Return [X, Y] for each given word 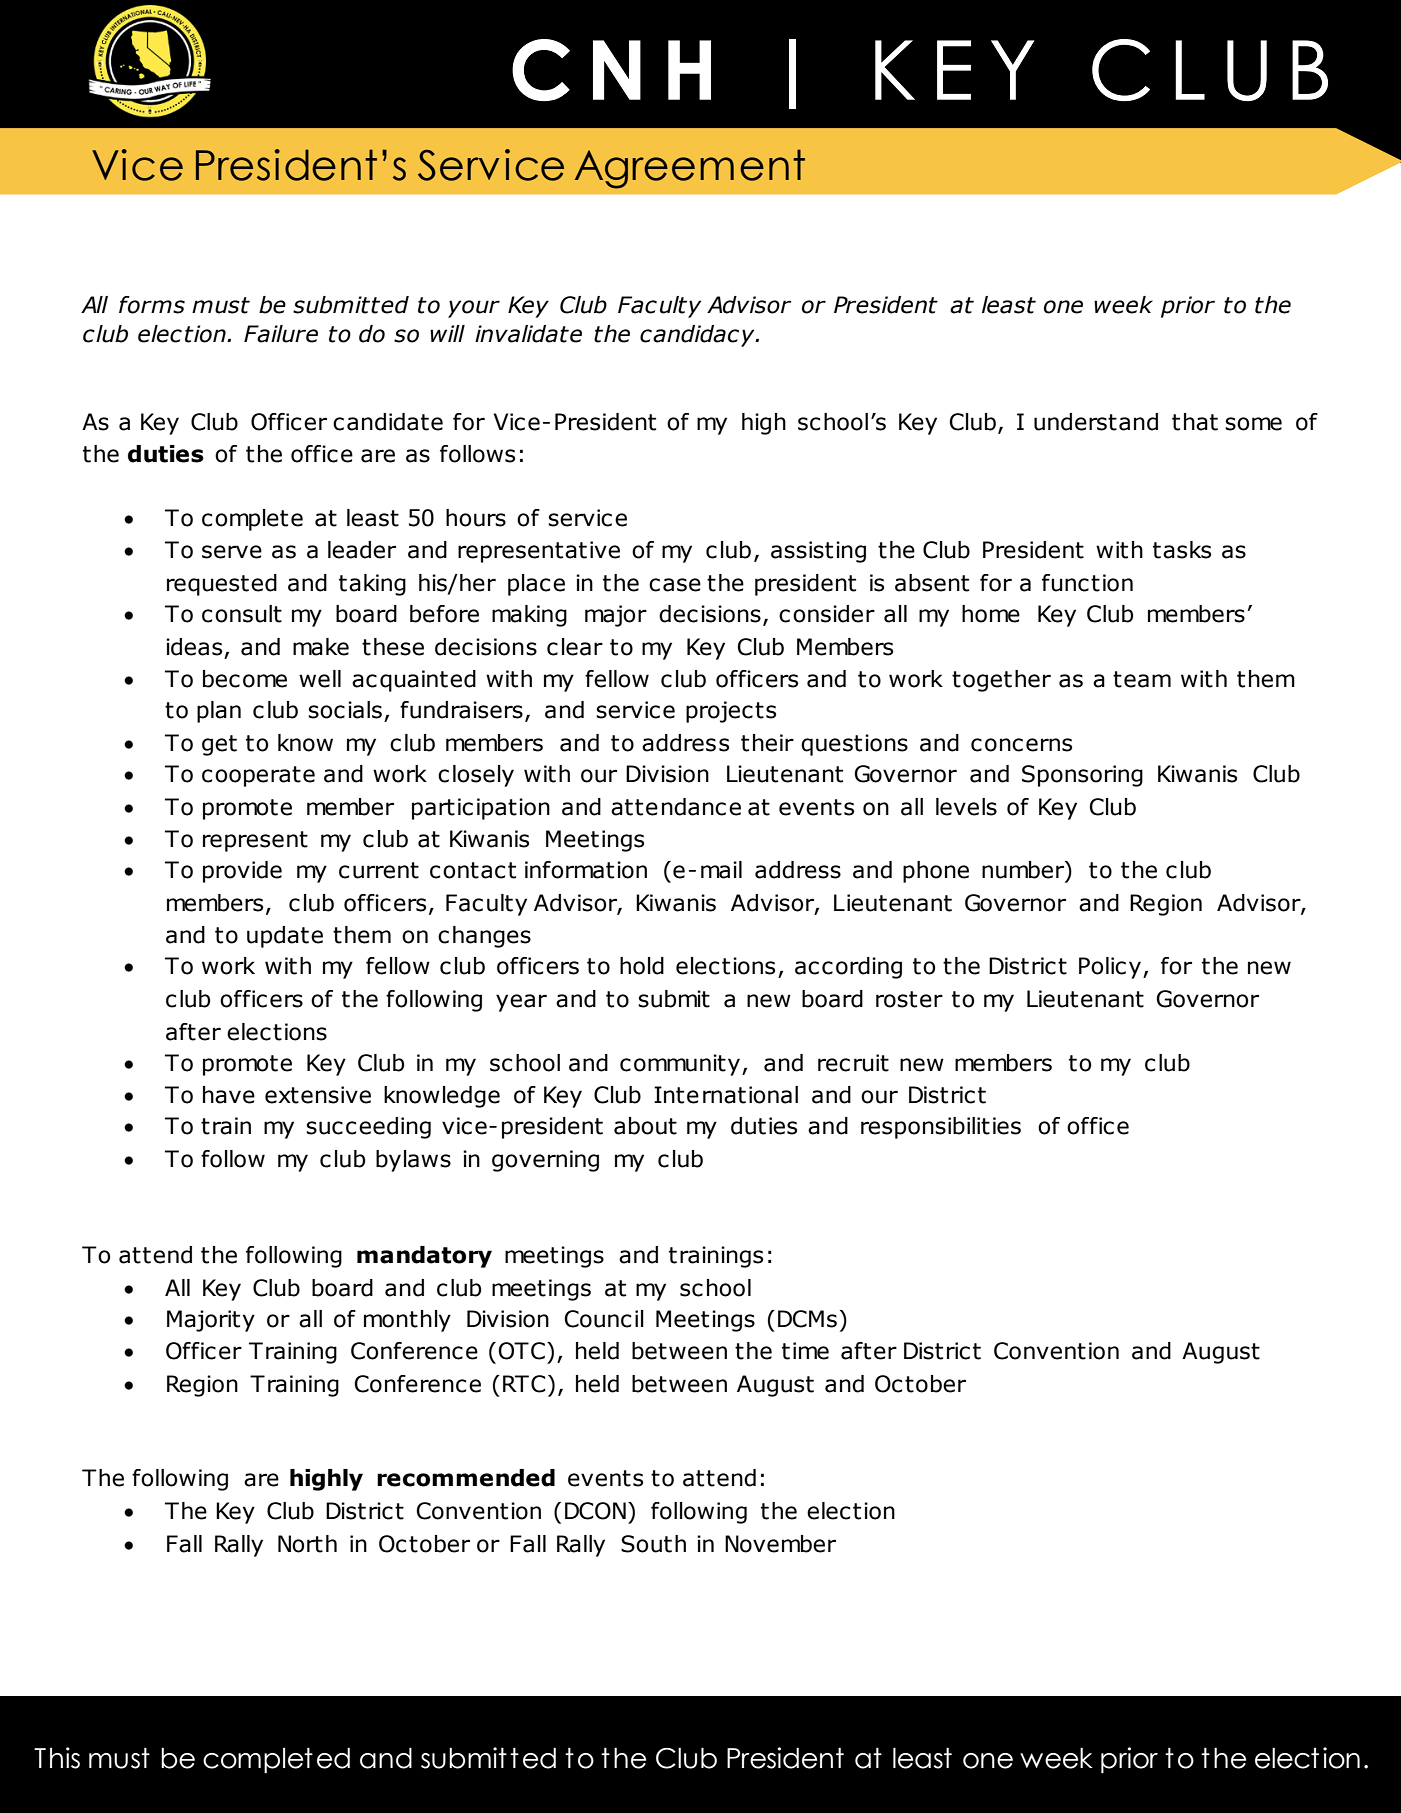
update [285, 937]
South [653, 1544]
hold [642, 966]
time [805, 1351]
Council [604, 1319]
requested [222, 585]
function [1087, 583]
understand [1096, 422]
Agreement [690, 169]
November [780, 1544]
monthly [407, 1321]
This [57, 1758]
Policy [1111, 968]
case [675, 585]
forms [152, 305]
